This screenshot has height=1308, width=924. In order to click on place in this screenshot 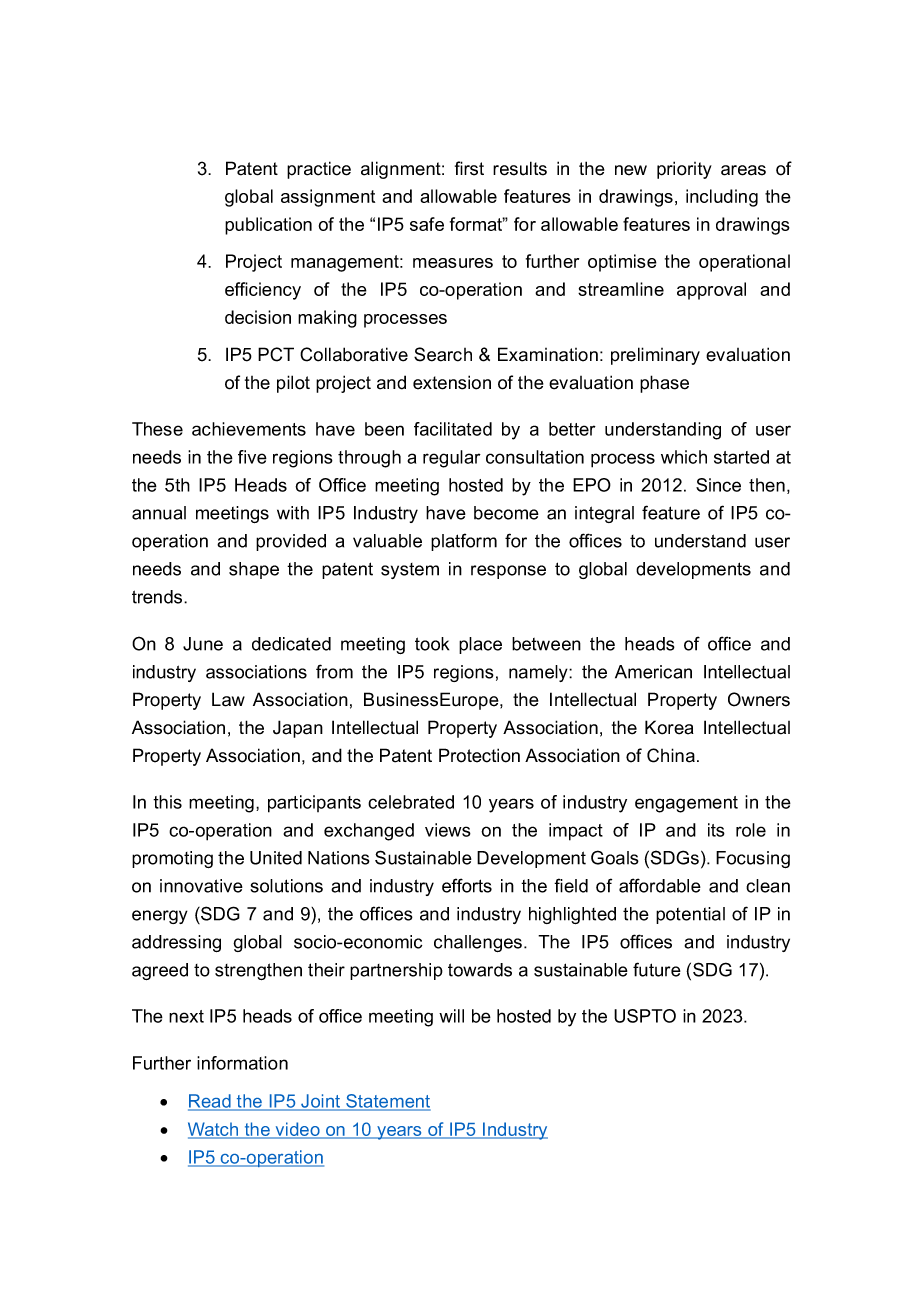, I will do `click(480, 645)`.
